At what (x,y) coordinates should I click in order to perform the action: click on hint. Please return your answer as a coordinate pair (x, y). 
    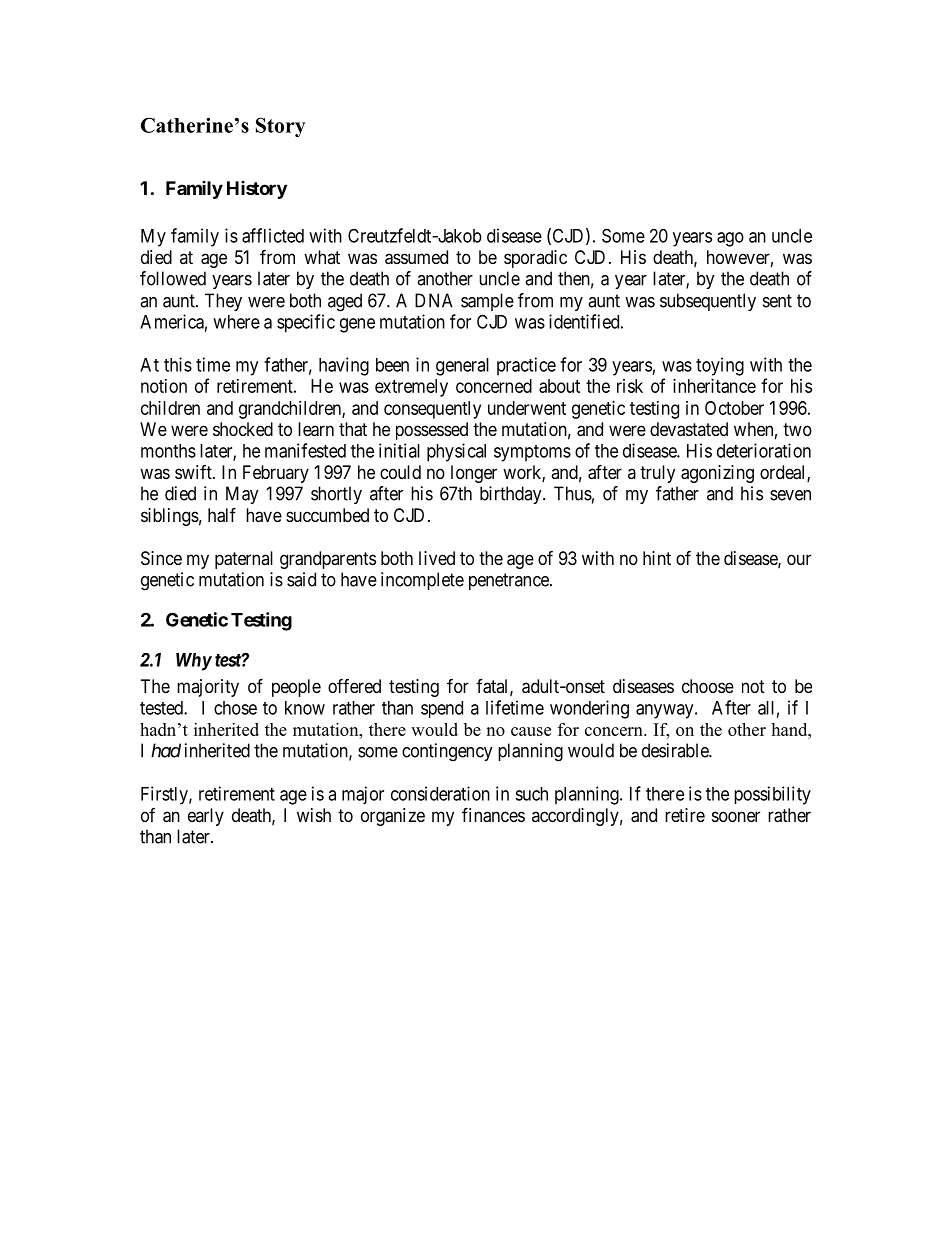
    Looking at the image, I should click on (657, 558).
